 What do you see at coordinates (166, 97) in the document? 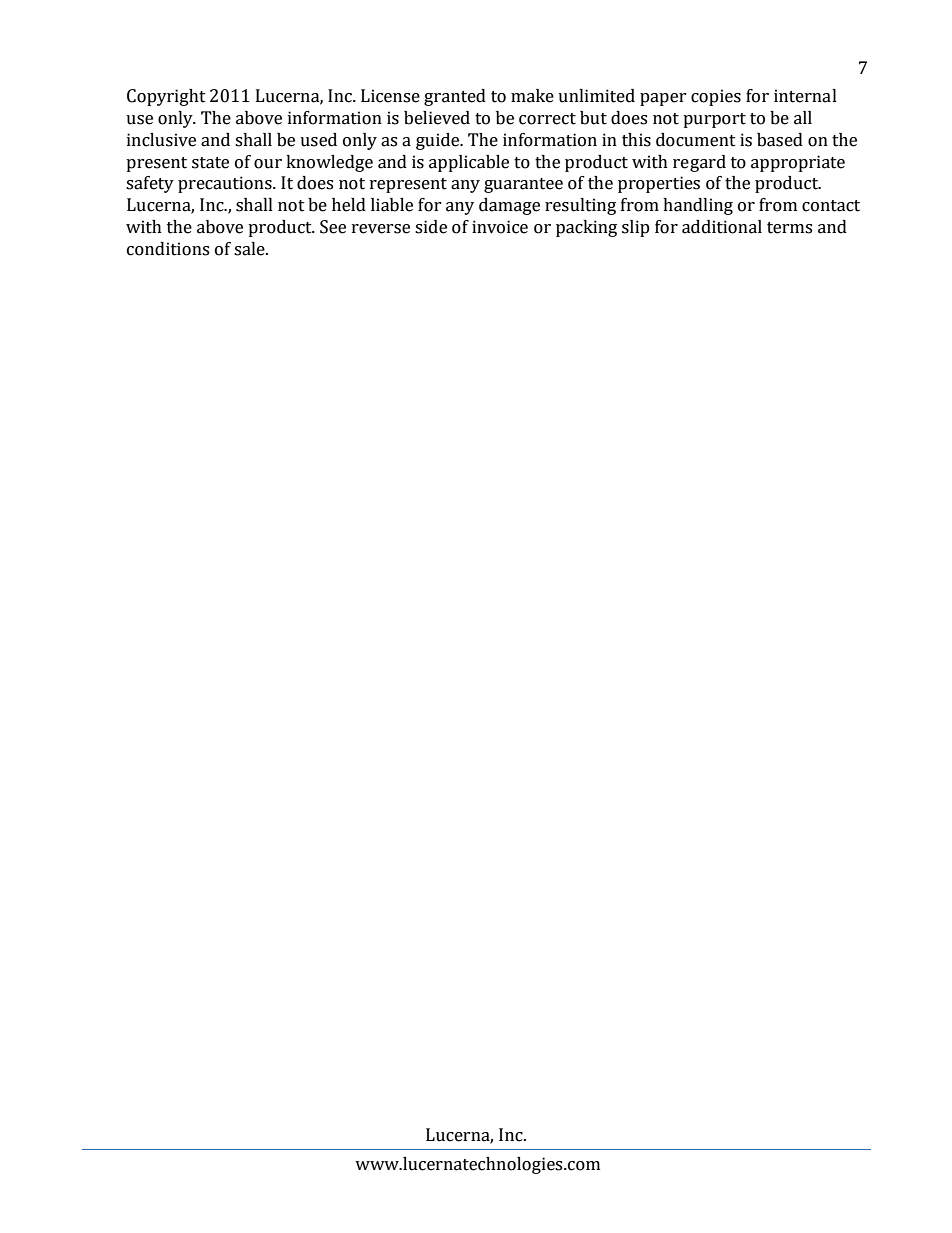
I see `Copyright` at bounding box center [166, 97].
